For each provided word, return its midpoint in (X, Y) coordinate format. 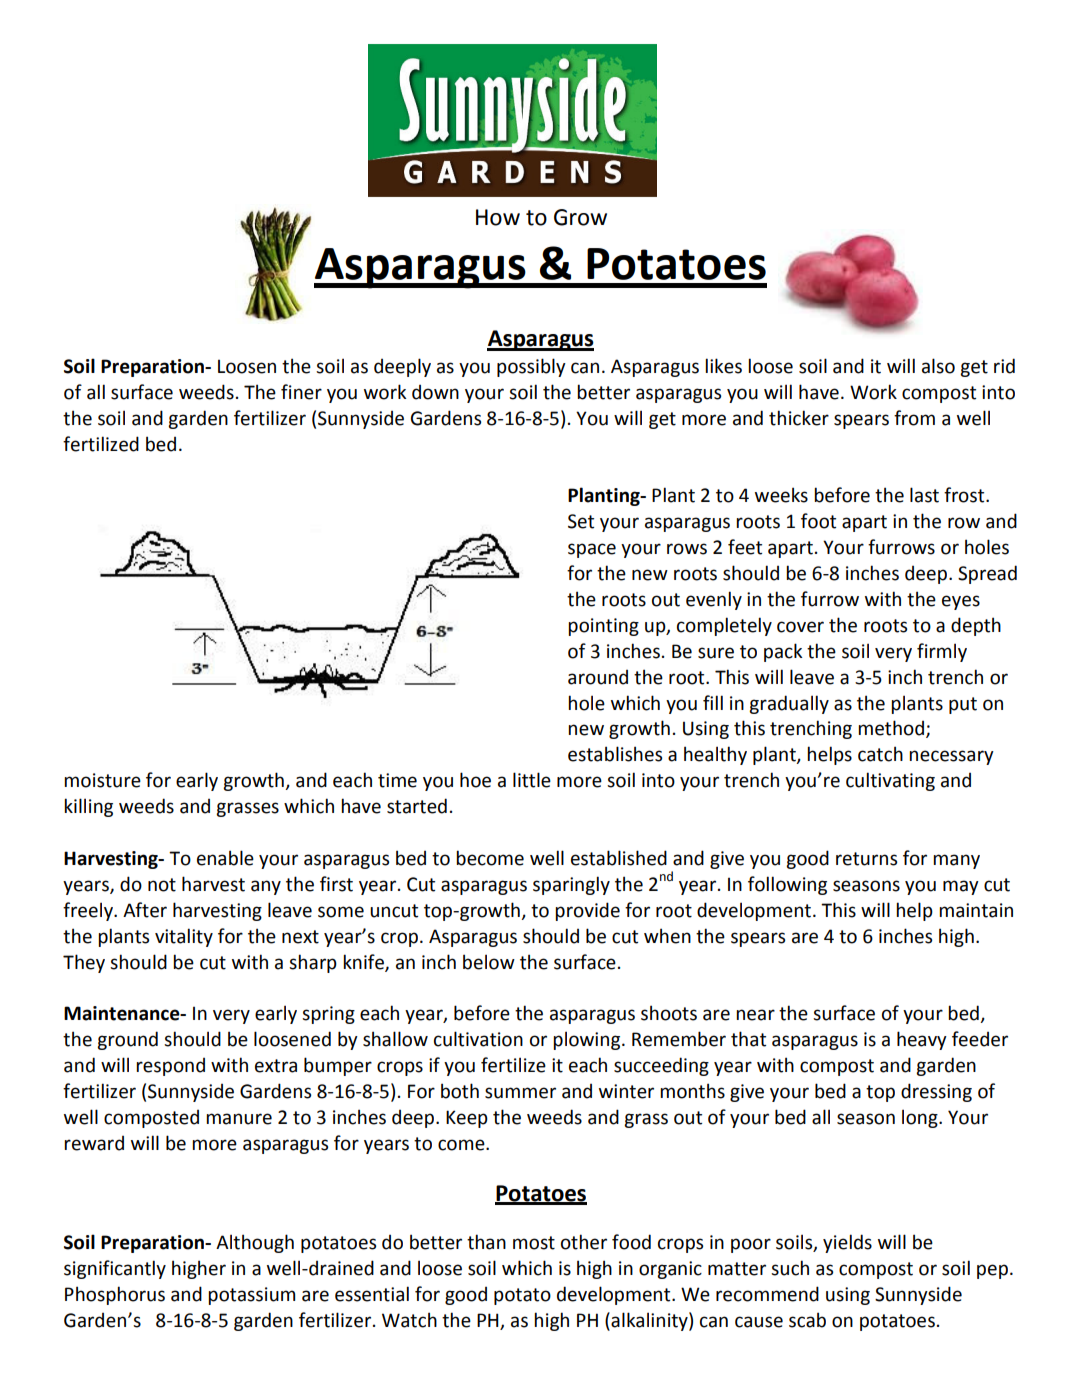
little (532, 780)
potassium (251, 1296)
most (534, 1243)
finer (301, 392)
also (938, 366)
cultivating (890, 781)
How (498, 217)
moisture (102, 780)
